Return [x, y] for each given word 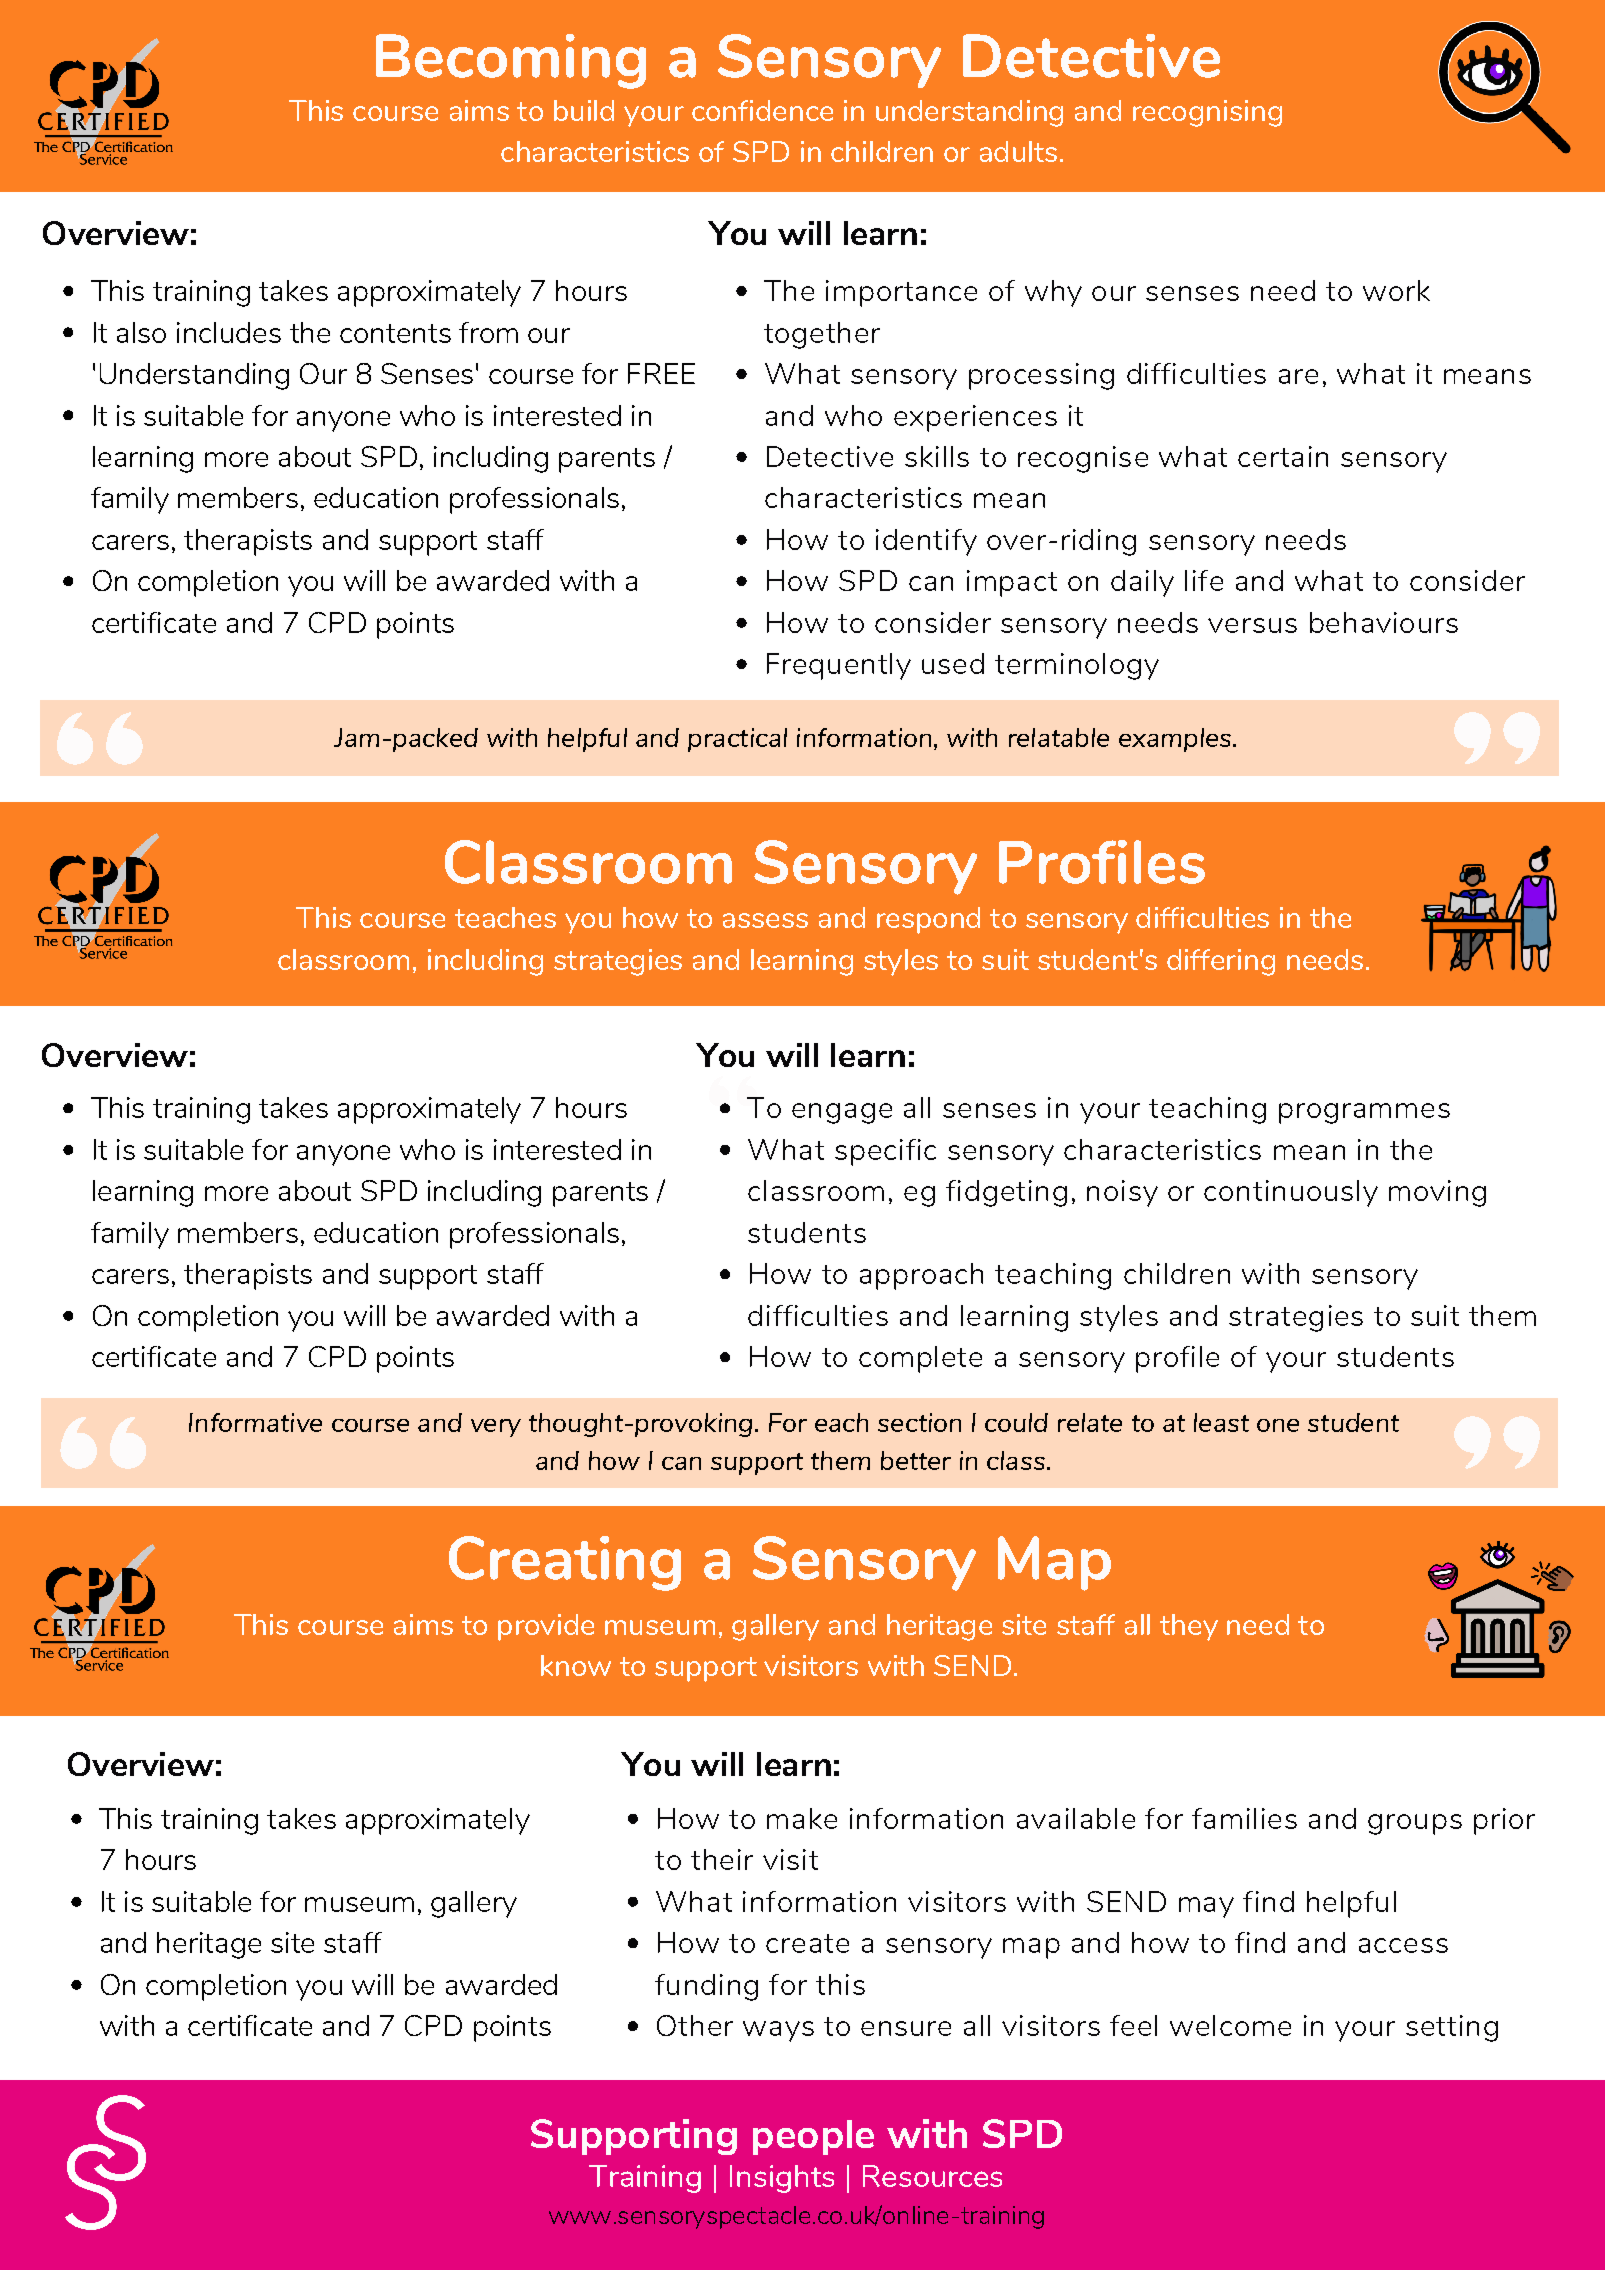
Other [695, 2025]
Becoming [511, 61]
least [1221, 1422]
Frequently [839, 666]
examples [1176, 740]
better [916, 1460]
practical [737, 740]
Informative [255, 1422]
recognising [1207, 113]
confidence [762, 110]
